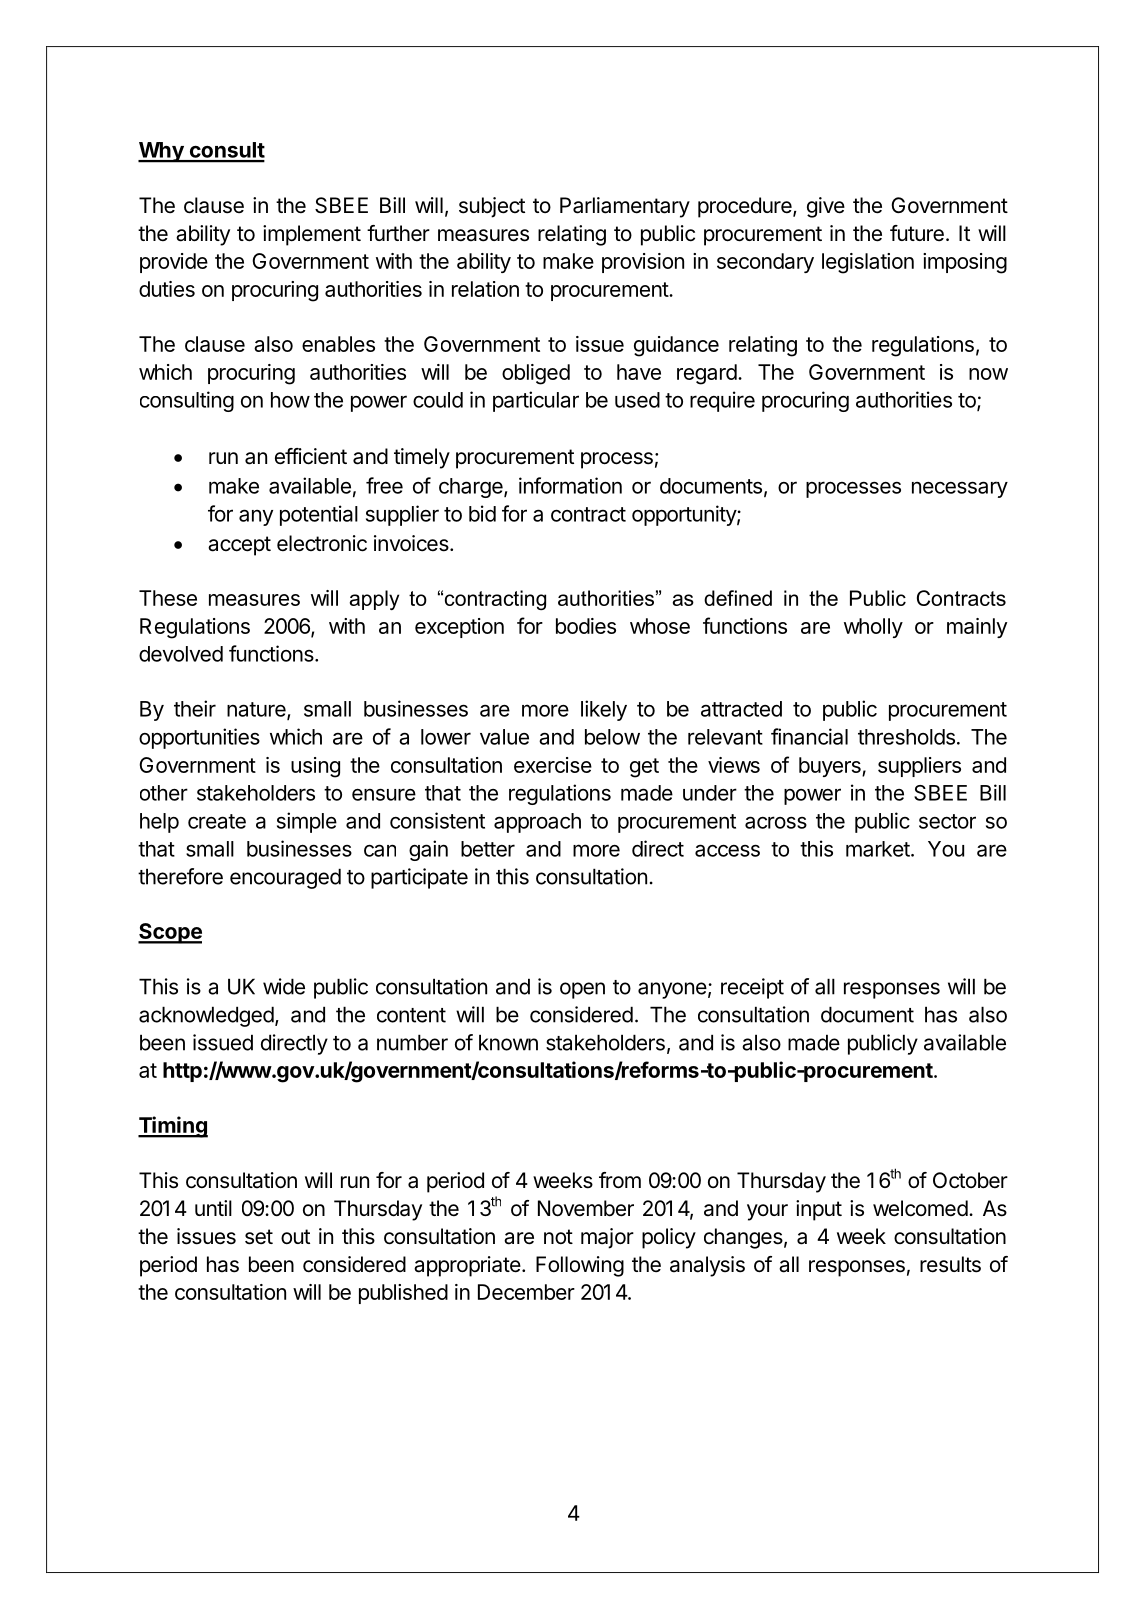 This screenshot has height=1619, width=1145. I want to click on nature, so click(257, 710).
